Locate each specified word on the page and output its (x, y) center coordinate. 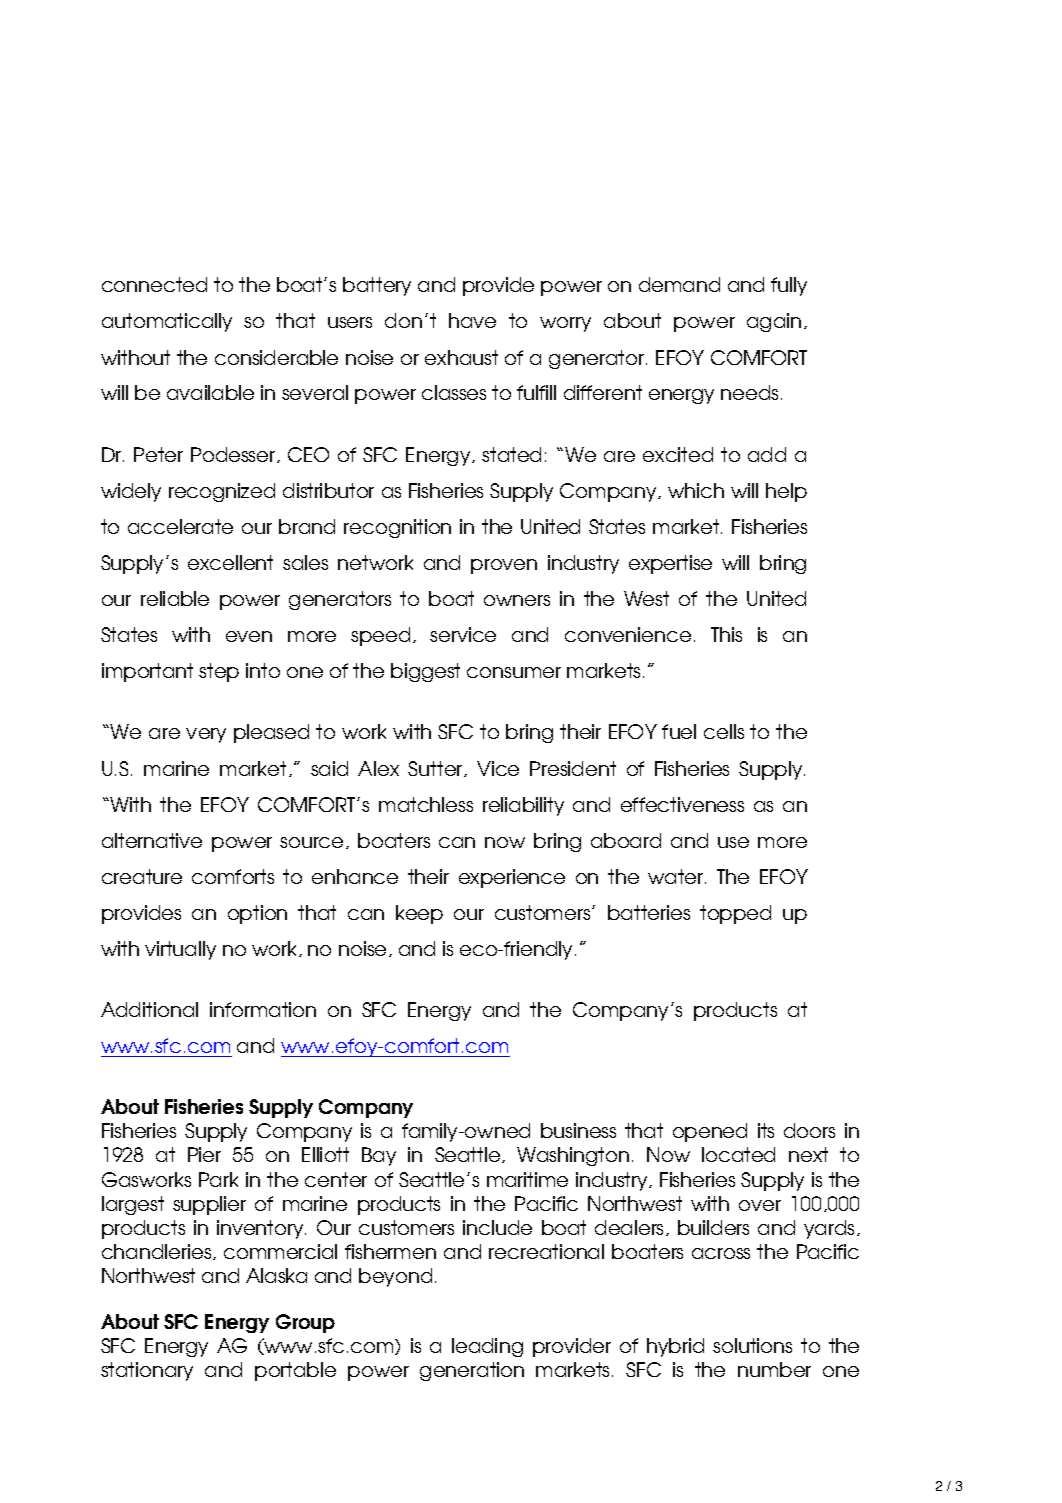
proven (504, 566)
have (472, 320)
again (774, 322)
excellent (230, 562)
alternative (152, 840)
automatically (167, 322)
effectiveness (682, 804)
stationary (147, 1371)
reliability (523, 806)
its (766, 1130)
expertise (670, 564)
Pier (204, 1154)
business (578, 1130)
